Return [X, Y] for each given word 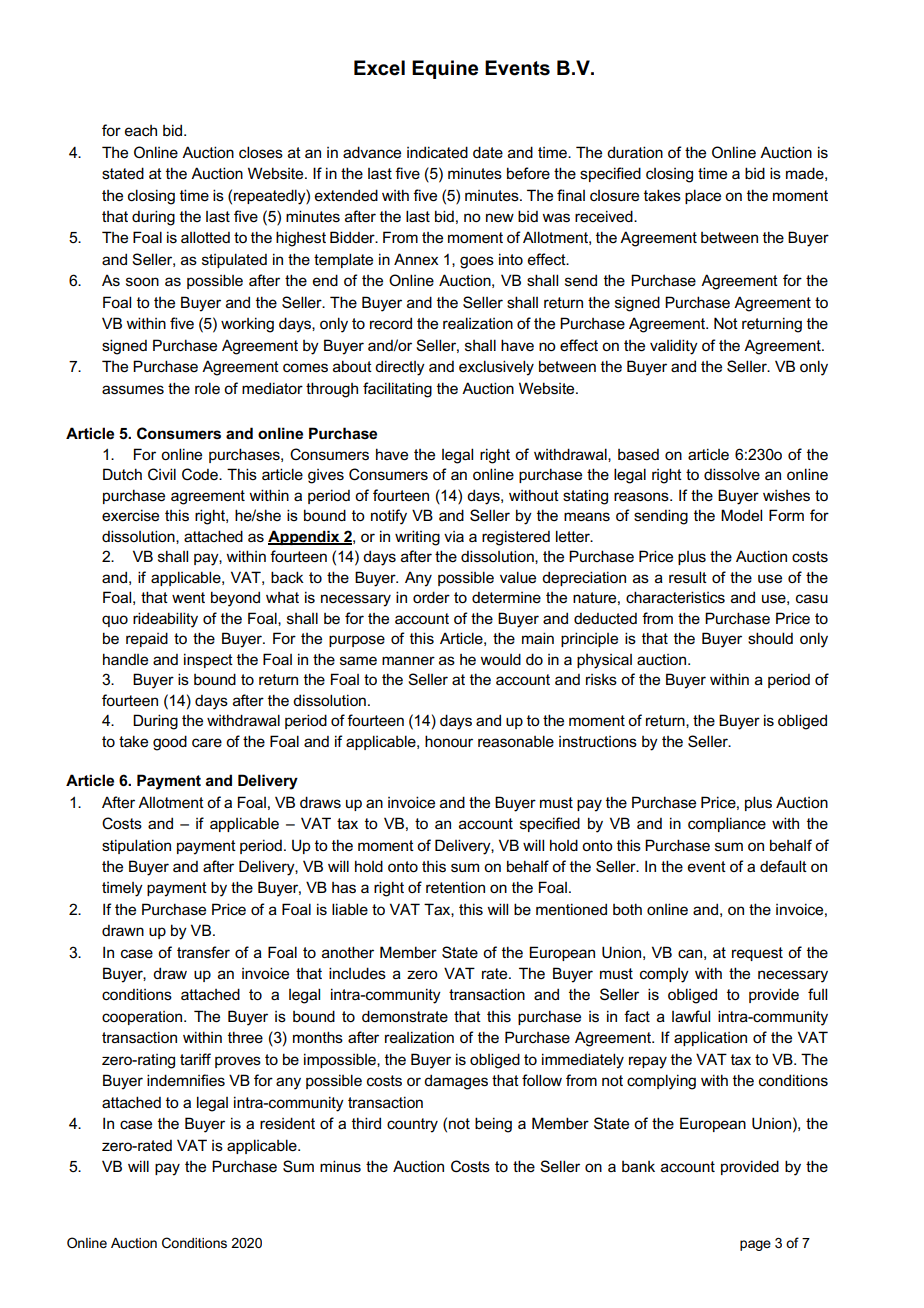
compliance [727, 824]
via [454, 536]
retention [455, 887]
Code [201, 474]
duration [635, 152]
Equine [445, 69]
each [141, 130]
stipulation [136, 846]
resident [287, 1123]
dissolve [732, 474]
